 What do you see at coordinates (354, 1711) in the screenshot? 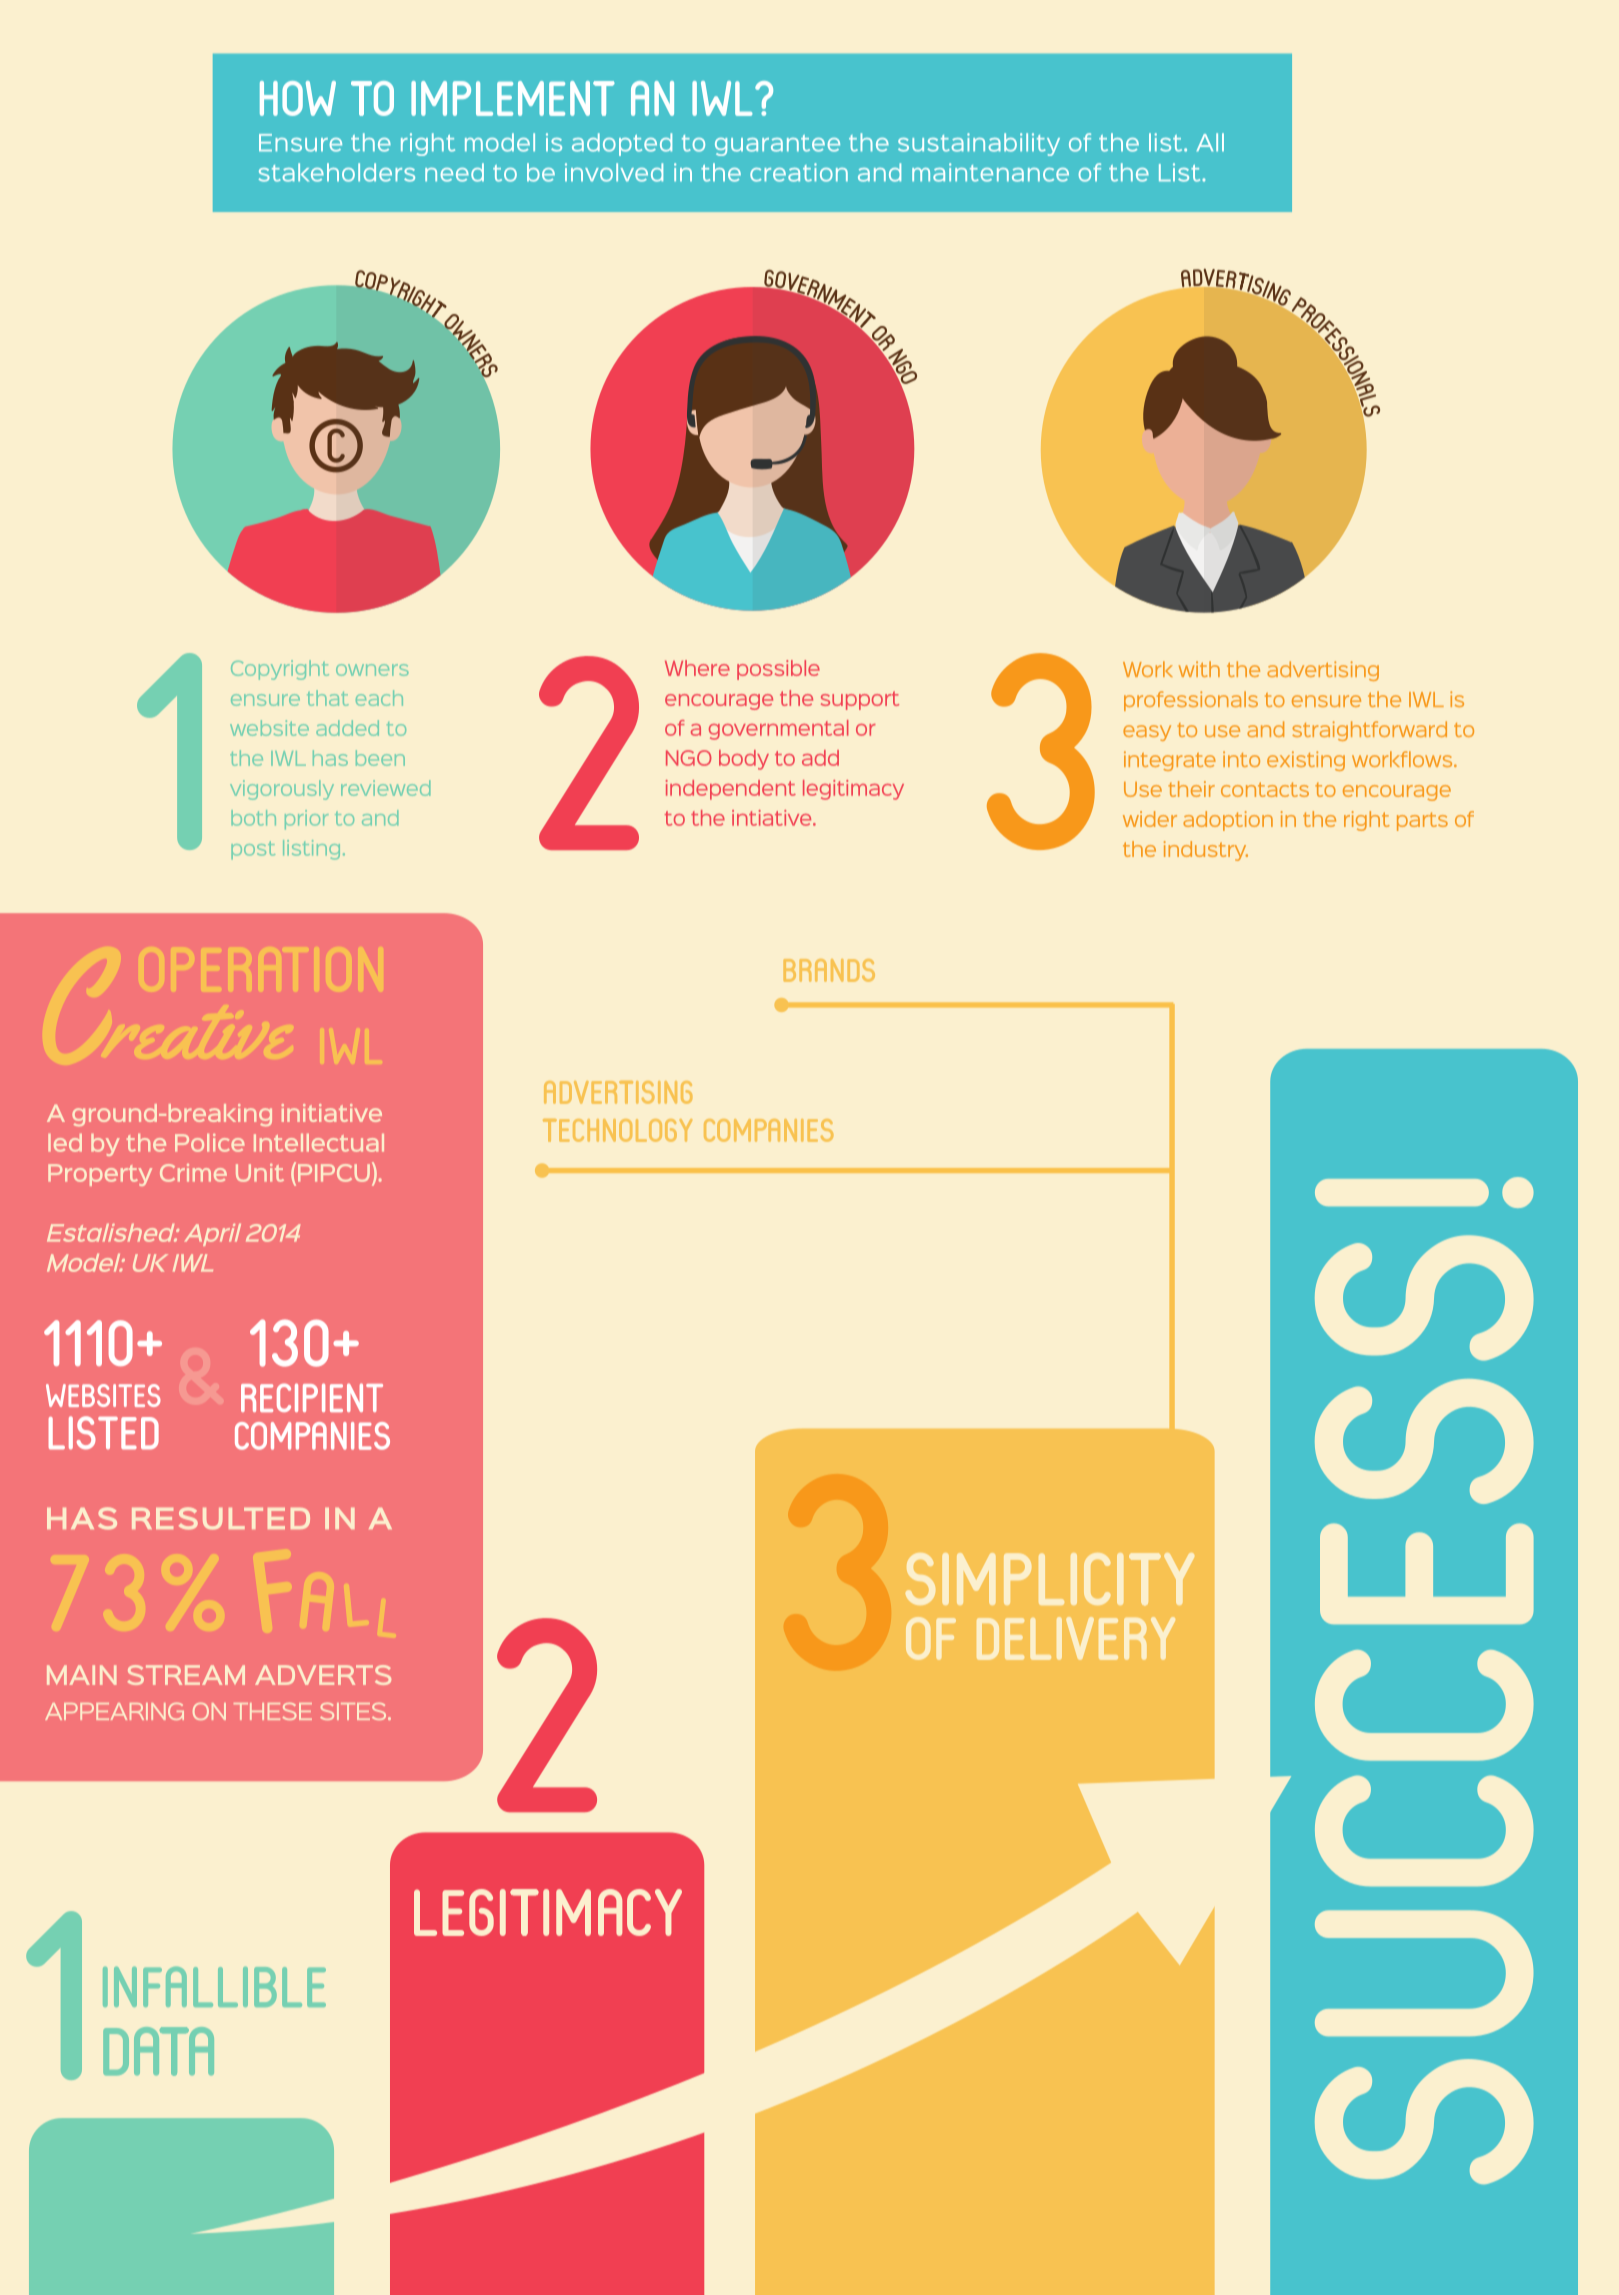
I see `SITES` at bounding box center [354, 1711].
